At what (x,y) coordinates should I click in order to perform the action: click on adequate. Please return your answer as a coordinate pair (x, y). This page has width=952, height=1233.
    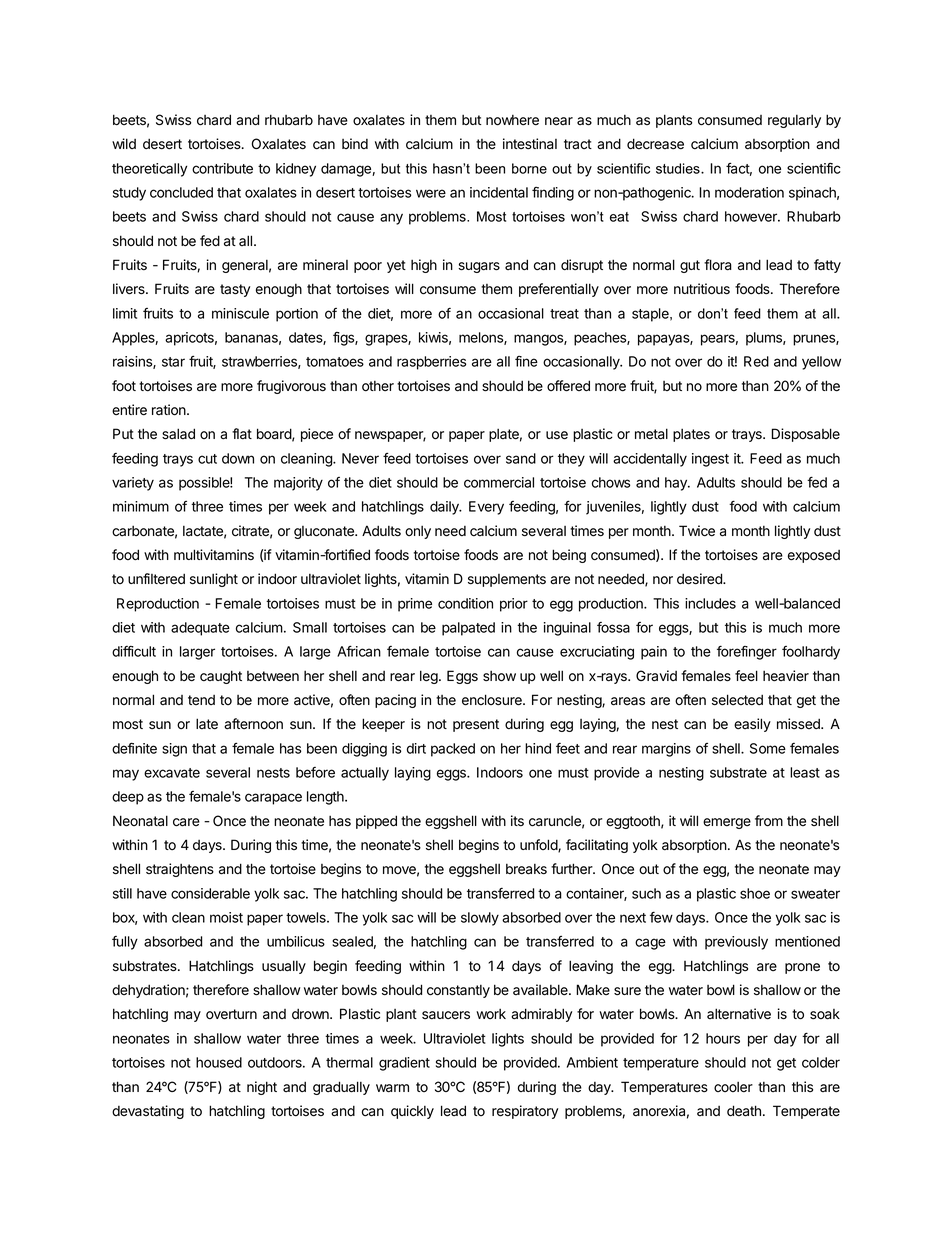
    Looking at the image, I should click on (200, 629).
